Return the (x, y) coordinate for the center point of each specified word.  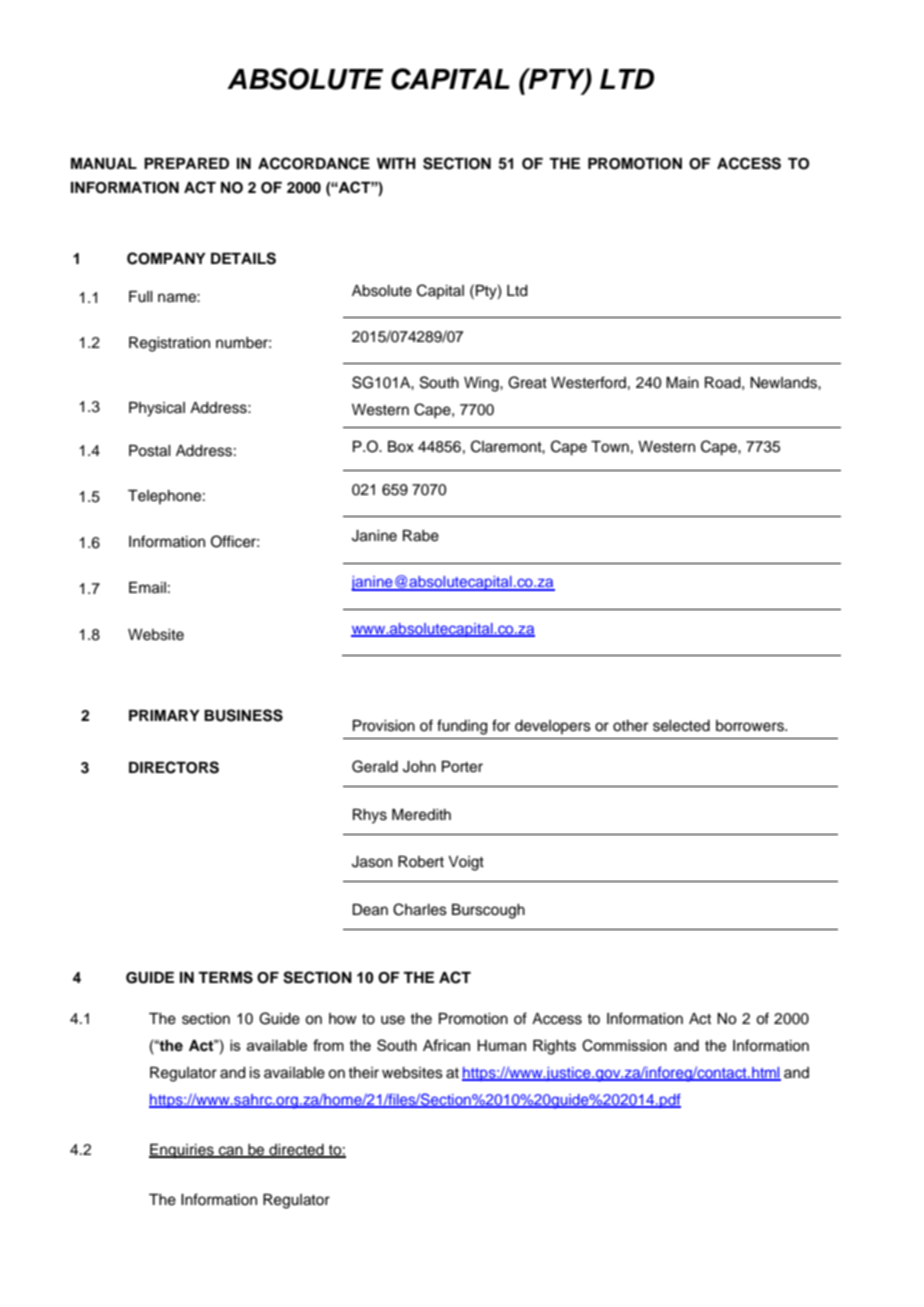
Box (401, 447)
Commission (624, 1045)
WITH (396, 163)
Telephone (164, 497)
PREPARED (186, 163)
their (363, 1073)
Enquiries (182, 1151)
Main (682, 382)
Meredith (421, 815)
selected (681, 726)
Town (610, 447)
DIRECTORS (174, 767)
